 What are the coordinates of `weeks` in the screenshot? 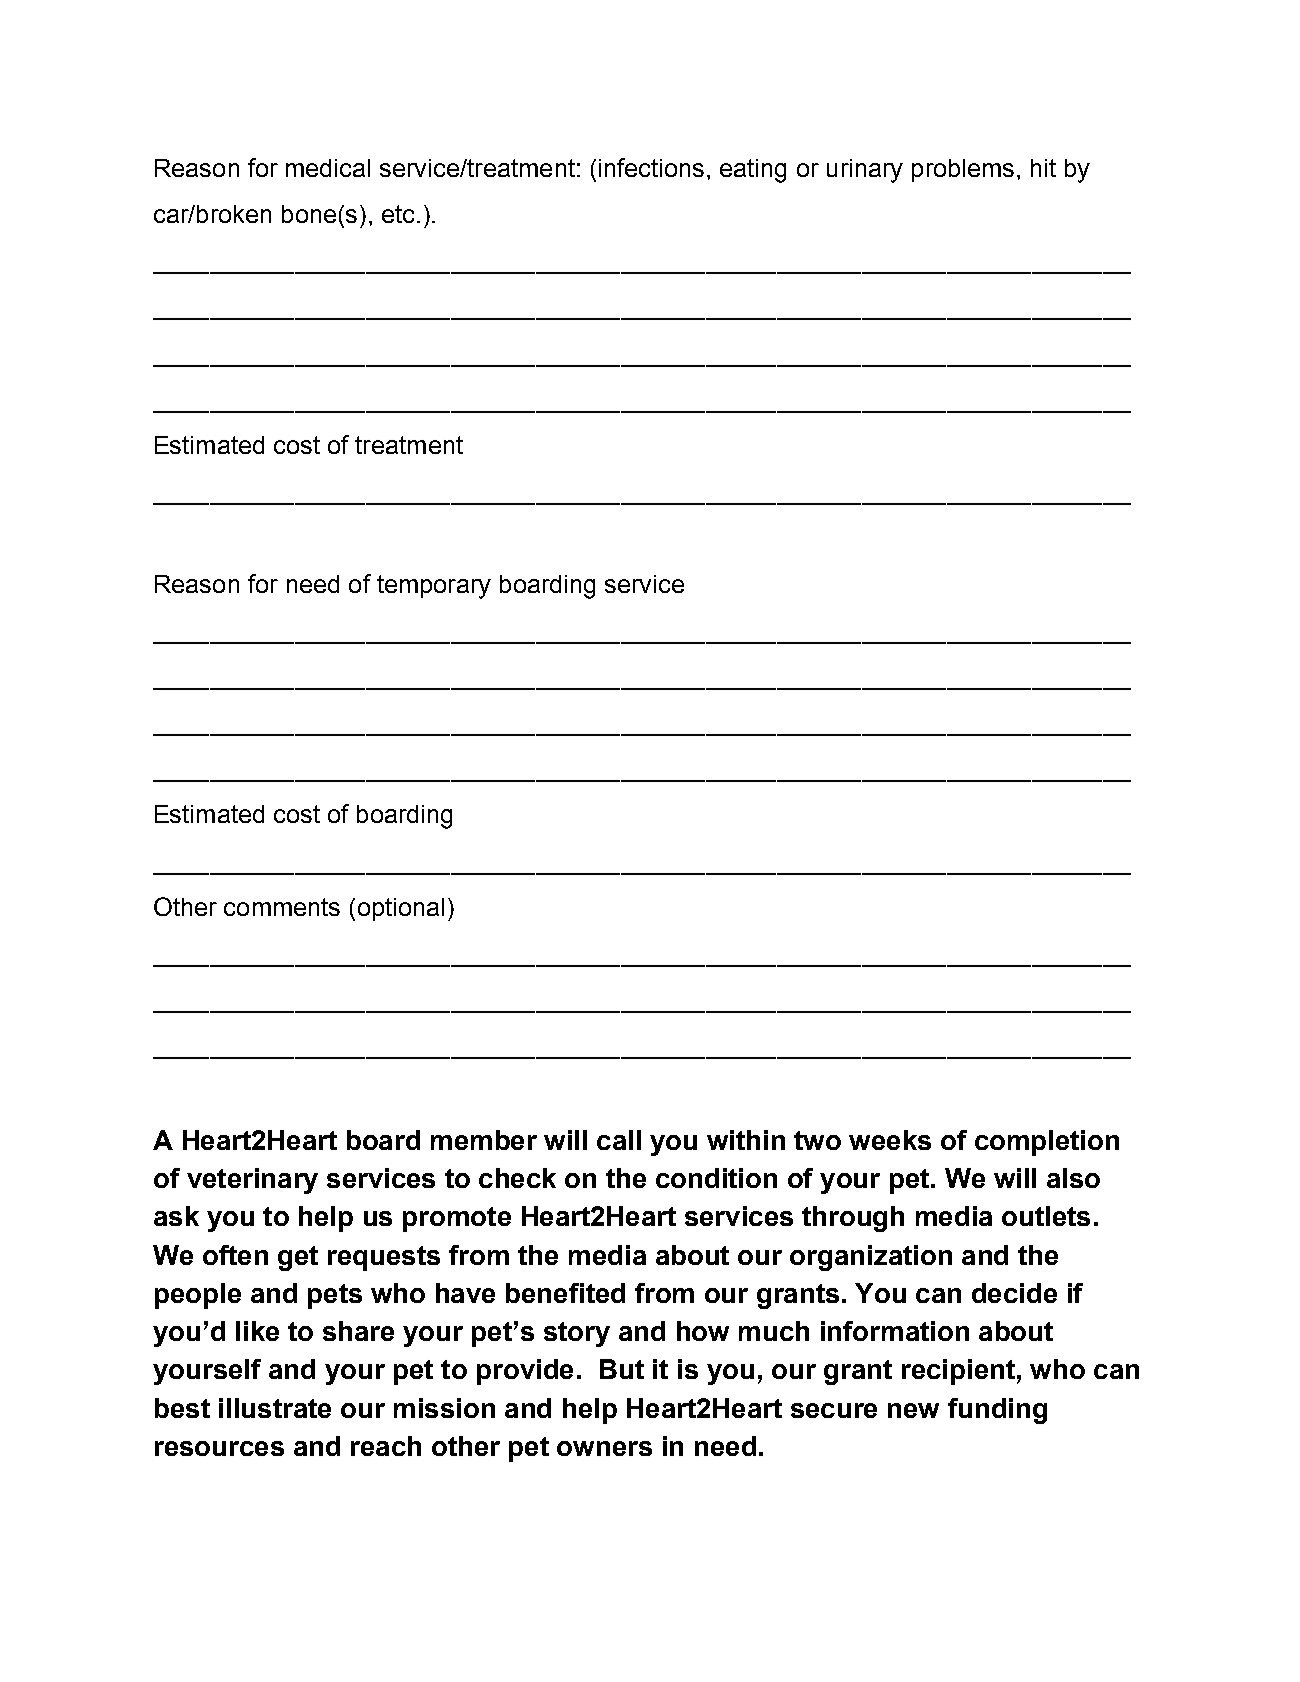 It's located at (890, 1140).
